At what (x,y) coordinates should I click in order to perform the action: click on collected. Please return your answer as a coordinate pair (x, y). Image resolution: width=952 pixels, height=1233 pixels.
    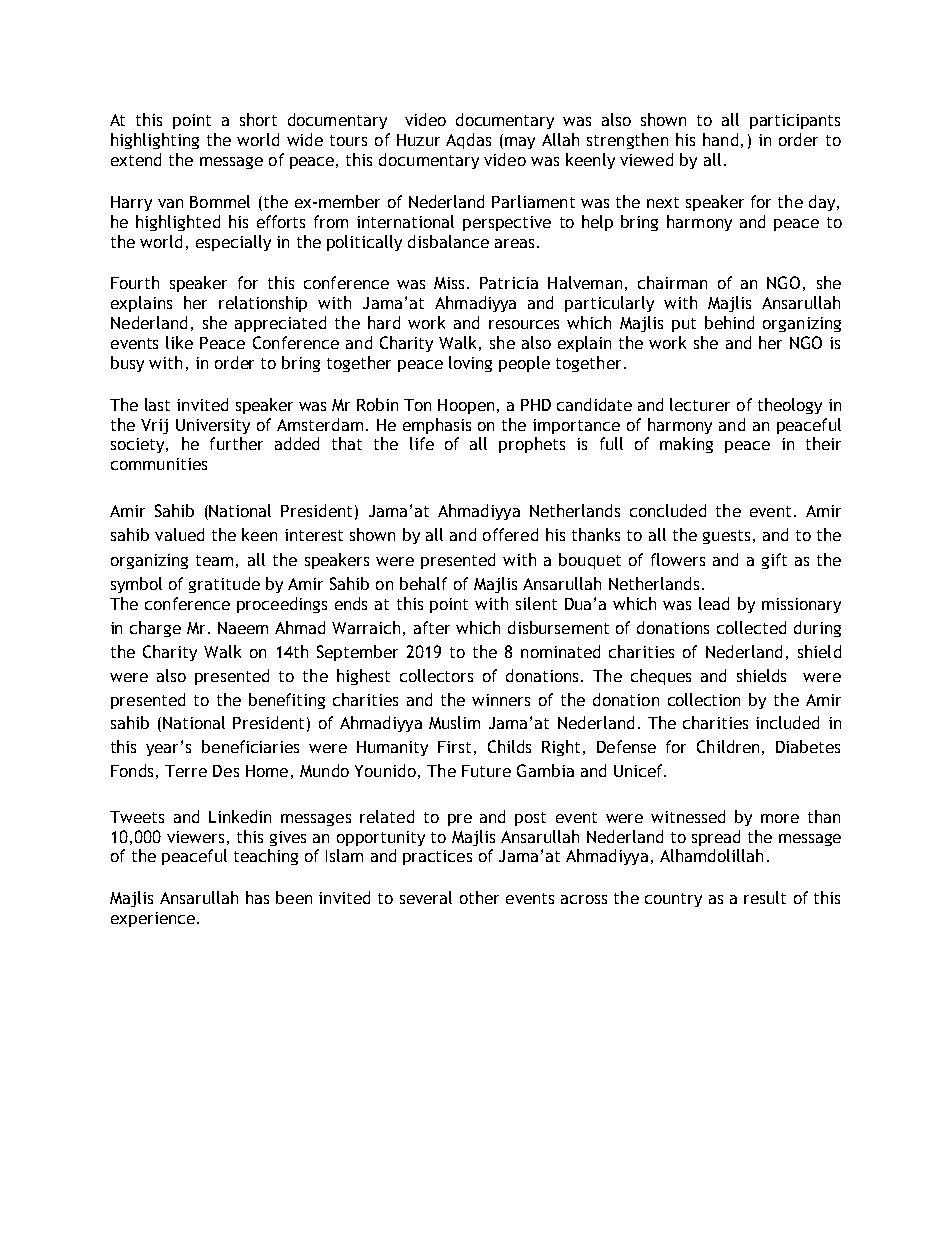
    Looking at the image, I should click on (751, 627).
